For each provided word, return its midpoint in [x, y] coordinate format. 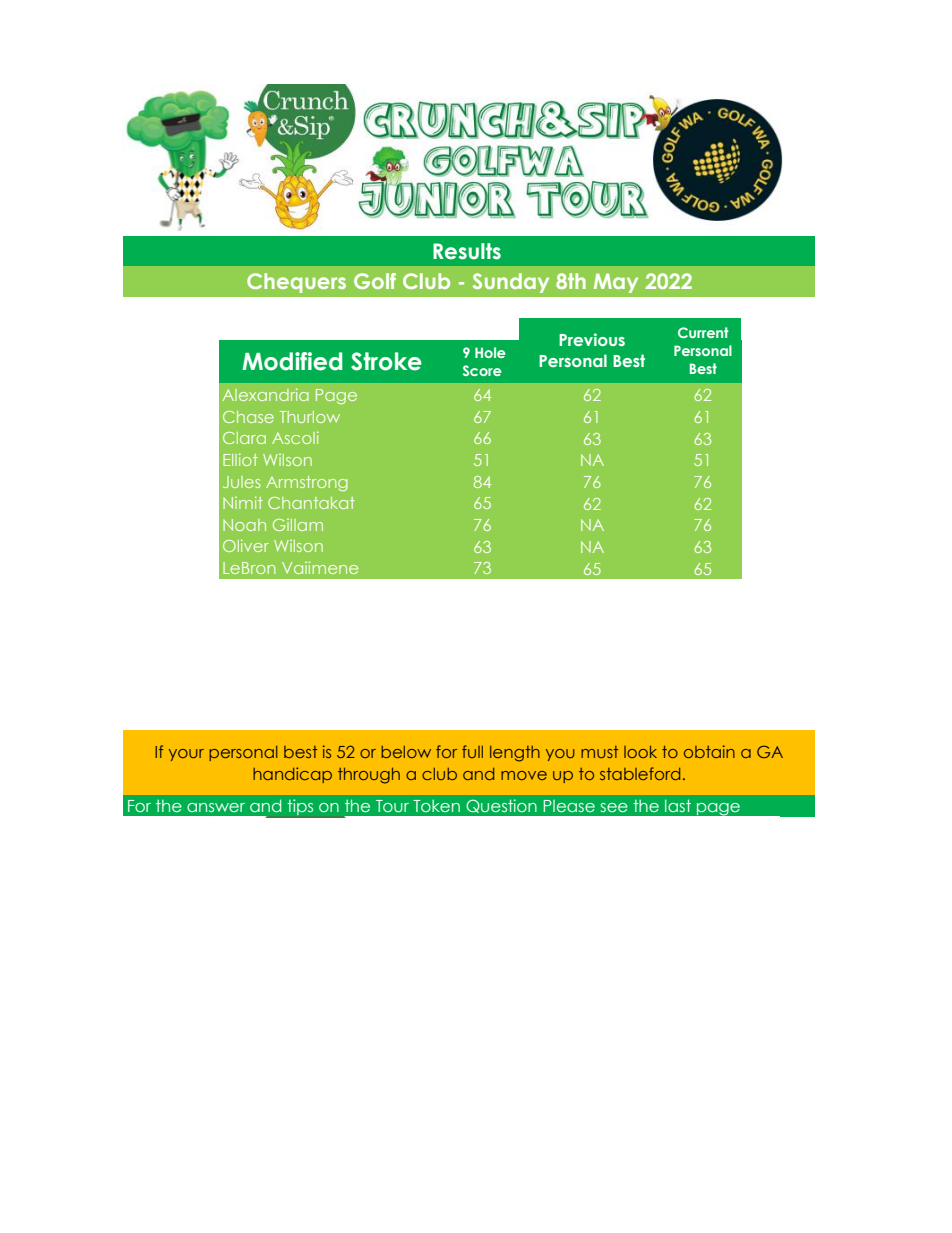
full [472, 751]
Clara [244, 438]
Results [467, 251]
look [640, 752]
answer [216, 807]
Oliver [246, 545]
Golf [375, 281]
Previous [592, 339]
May [616, 283]
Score [482, 370]
